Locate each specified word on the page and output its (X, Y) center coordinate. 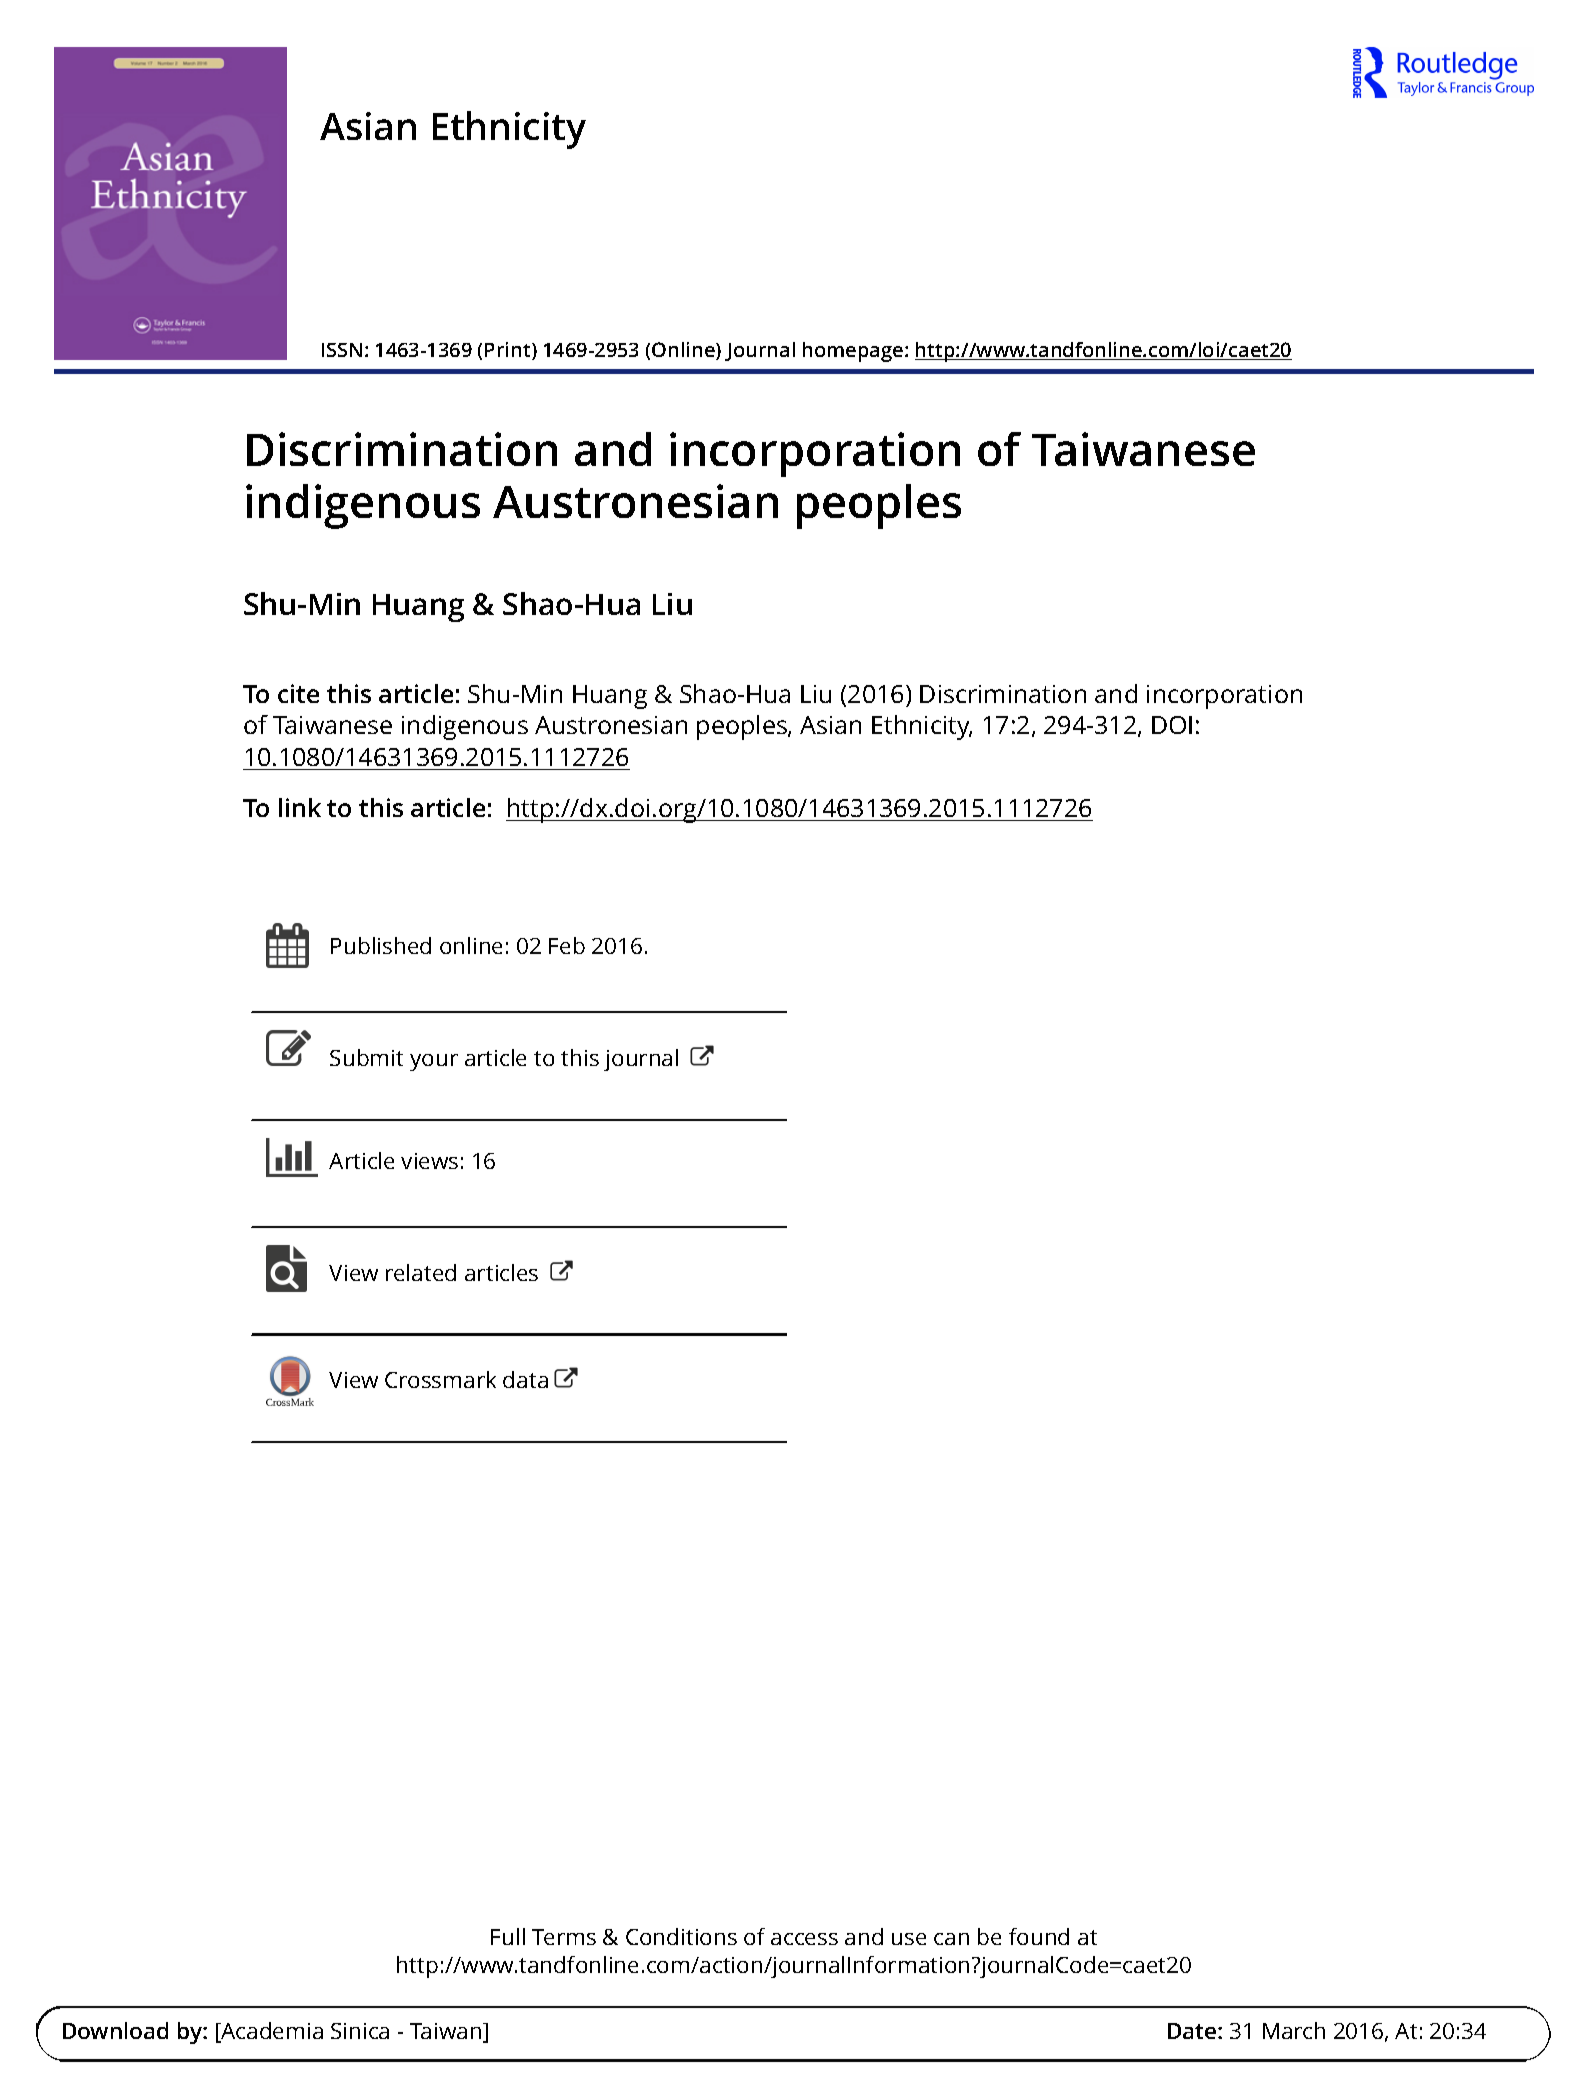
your (434, 1062)
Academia (271, 2032)
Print (509, 351)
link (300, 807)
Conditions (681, 1936)
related (421, 1272)
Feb (567, 945)
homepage (854, 352)
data (525, 1379)
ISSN (342, 350)
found (1039, 1936)
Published (381, 945)
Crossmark (440, 1379)
